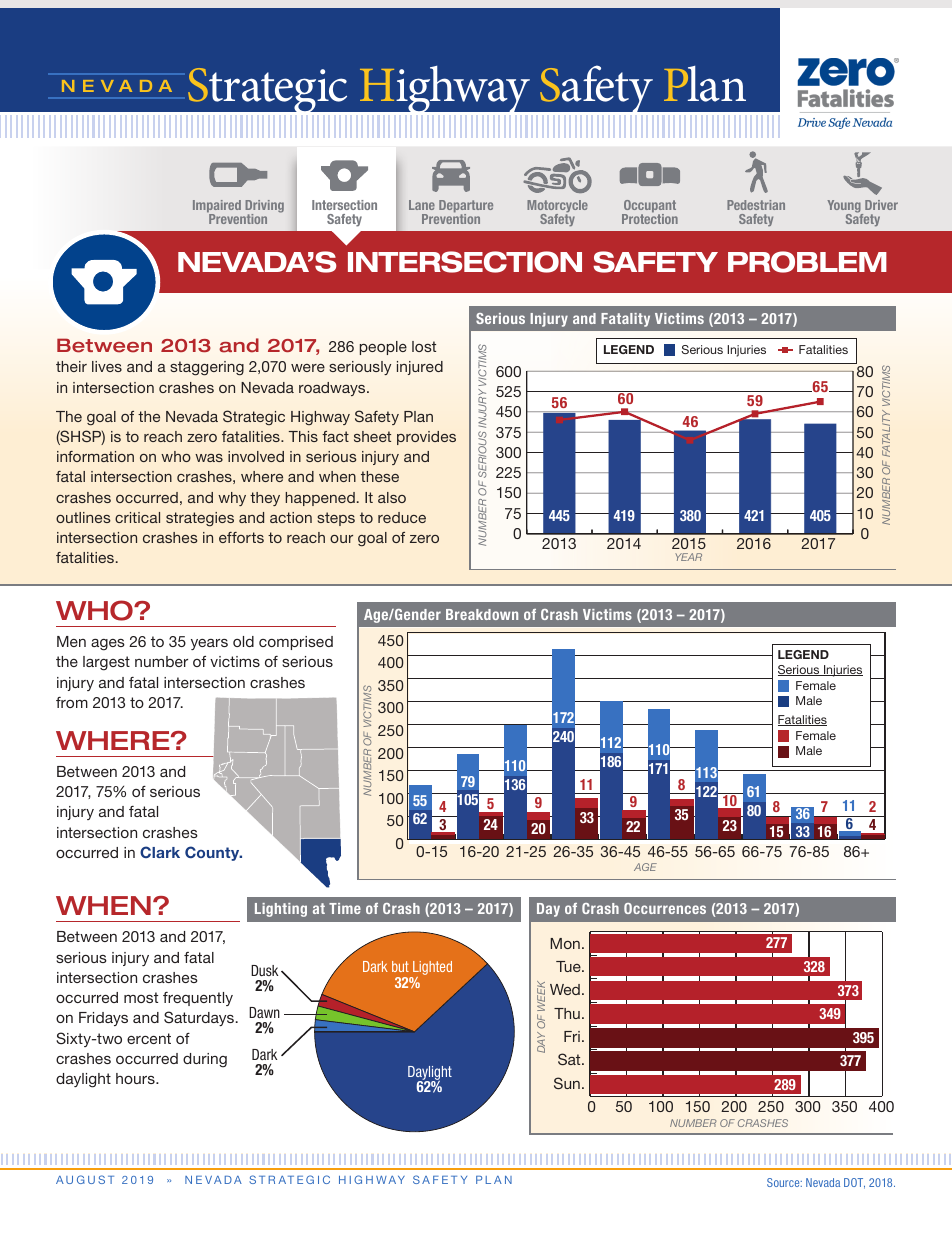 This image has width=952, height=1233. I want to click on Breakdown, so click(482, 614).
